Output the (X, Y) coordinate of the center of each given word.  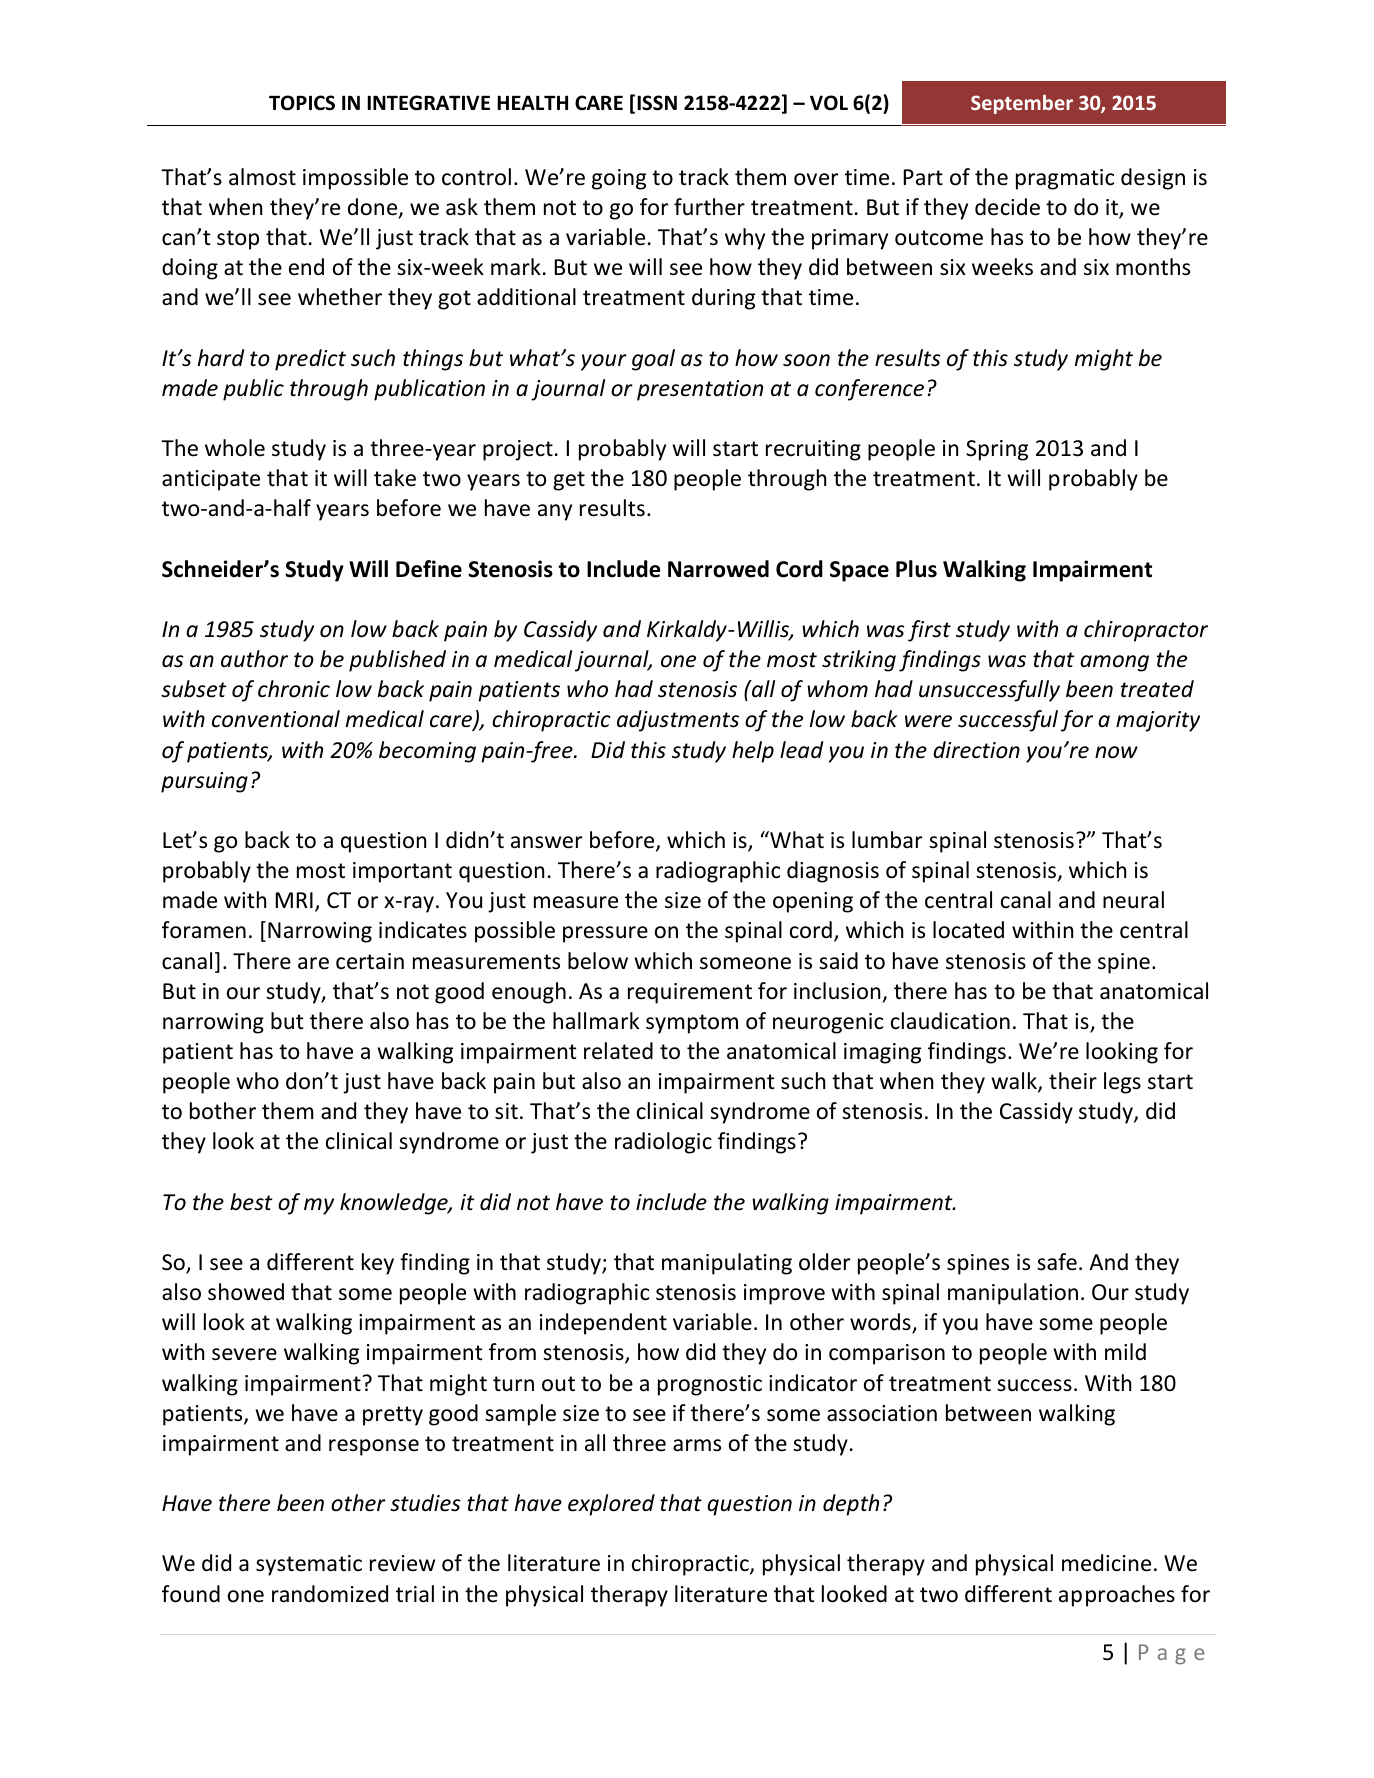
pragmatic (1065, 179)
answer (546, 842)
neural (1133, 900)
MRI (294, 900)
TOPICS (302, 103)
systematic (309, 1565)
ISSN (657, 103)
